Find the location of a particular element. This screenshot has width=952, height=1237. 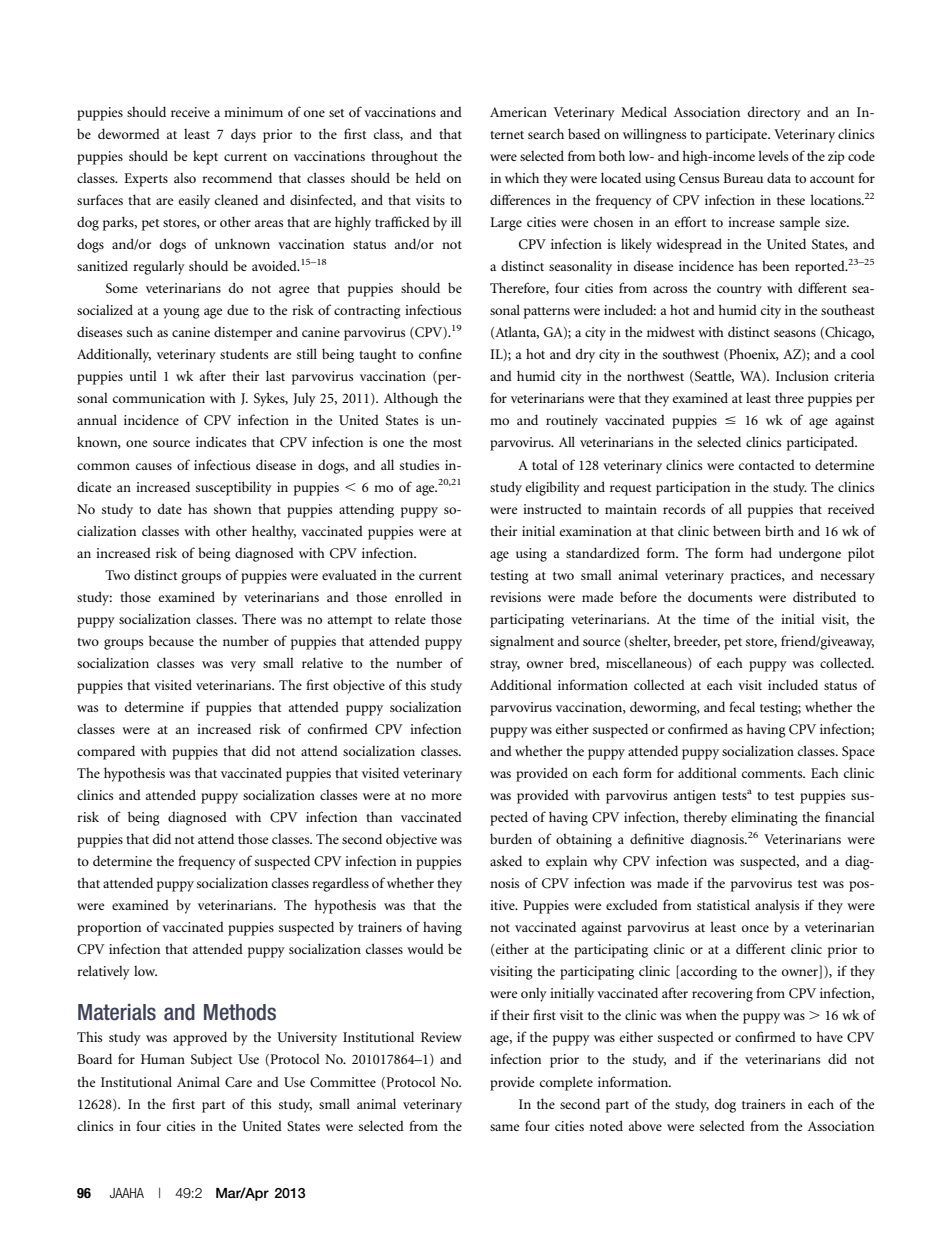

contacted is located at coordinates (767, 465).
